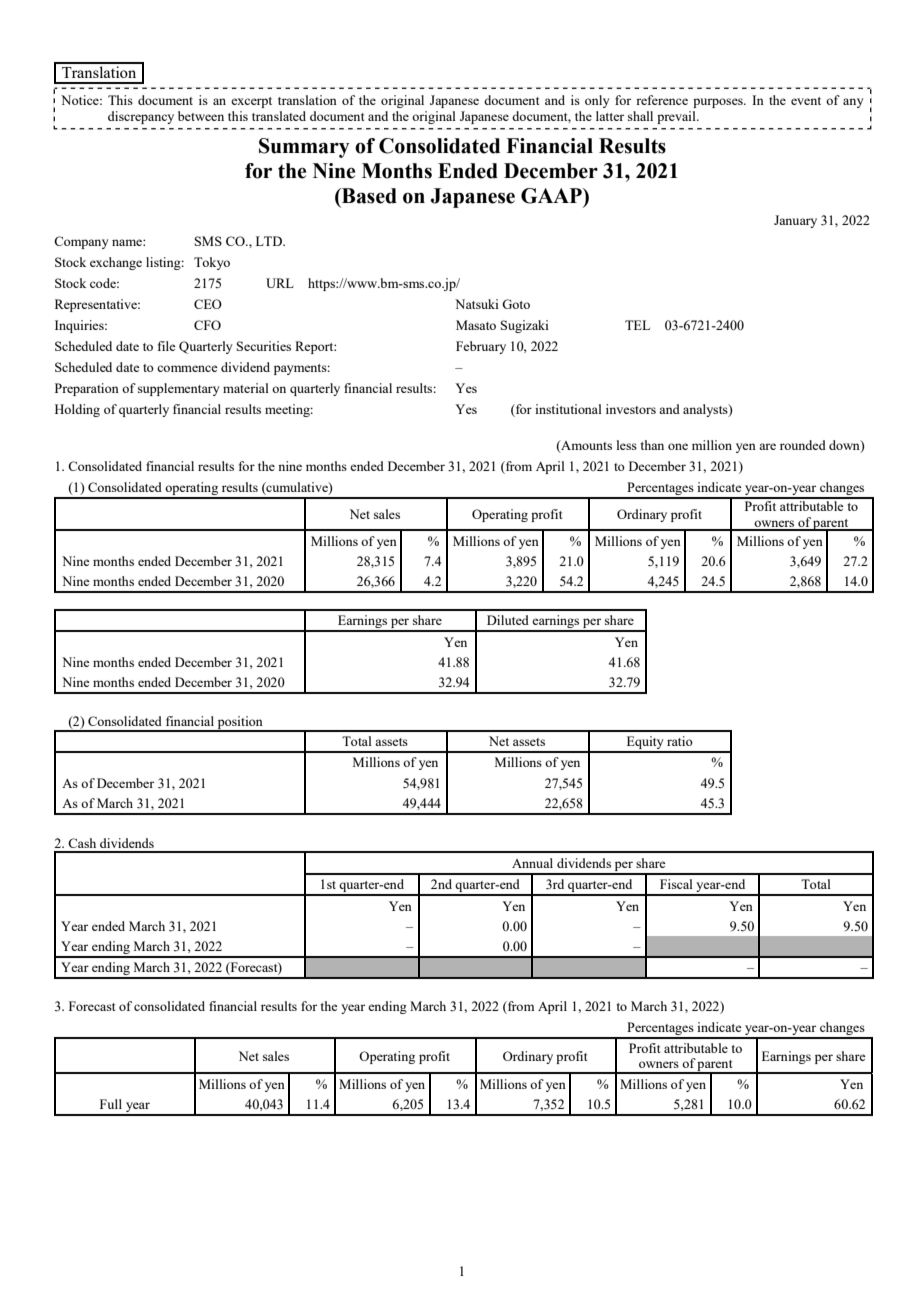 Image resolution: width=924 pixels, height=1308 pixels. Describe the element at coordinates (187, 368) in the screenshot. I see `commence` at that location.
